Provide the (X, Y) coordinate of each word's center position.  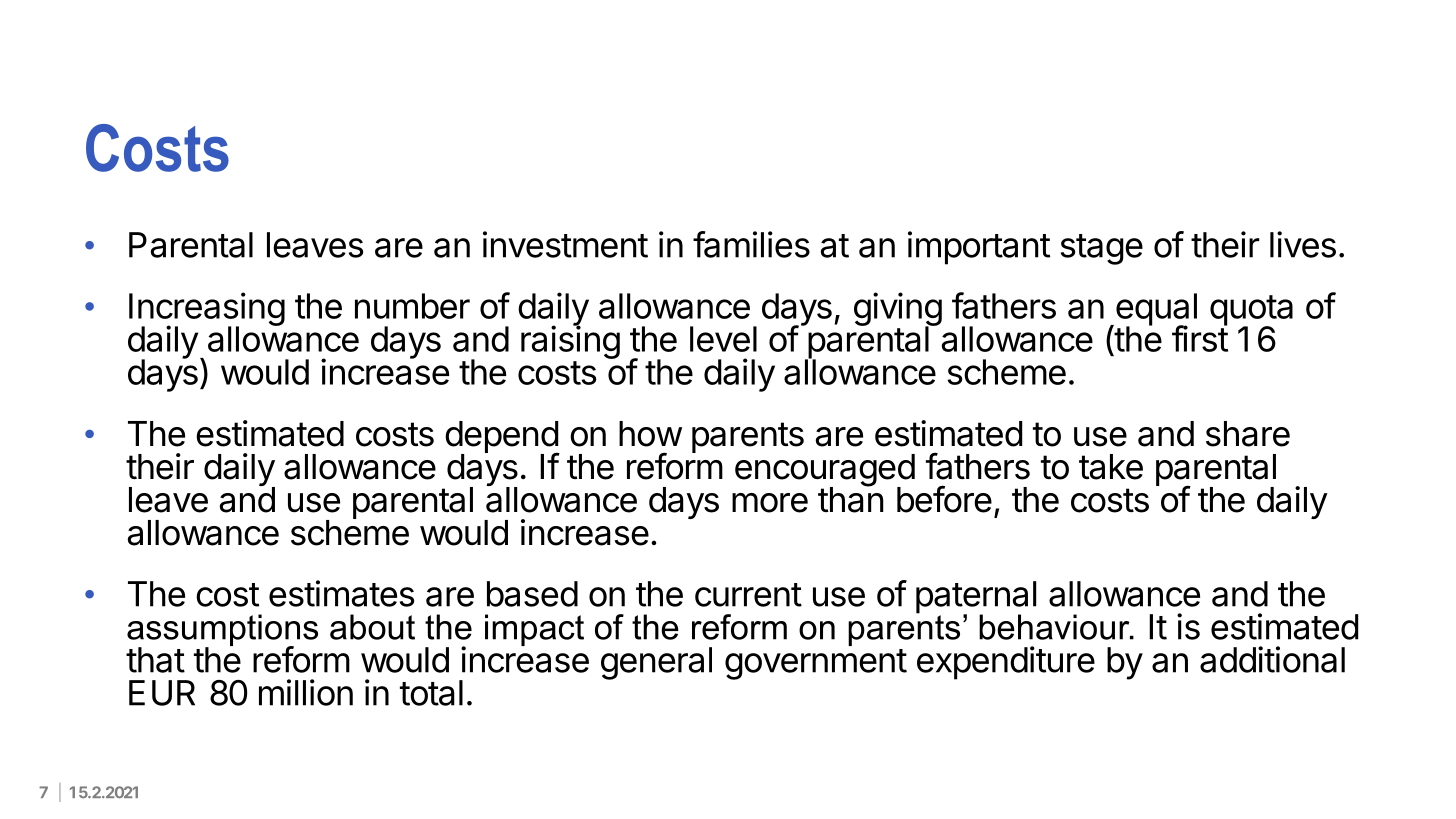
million (306, 692)
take (1111, 467)
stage (1102, 249)
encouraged (825, 471)
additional (1272, 659)
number (412, 306)
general (656, 663)
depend (502, 438)
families (751, 244)
